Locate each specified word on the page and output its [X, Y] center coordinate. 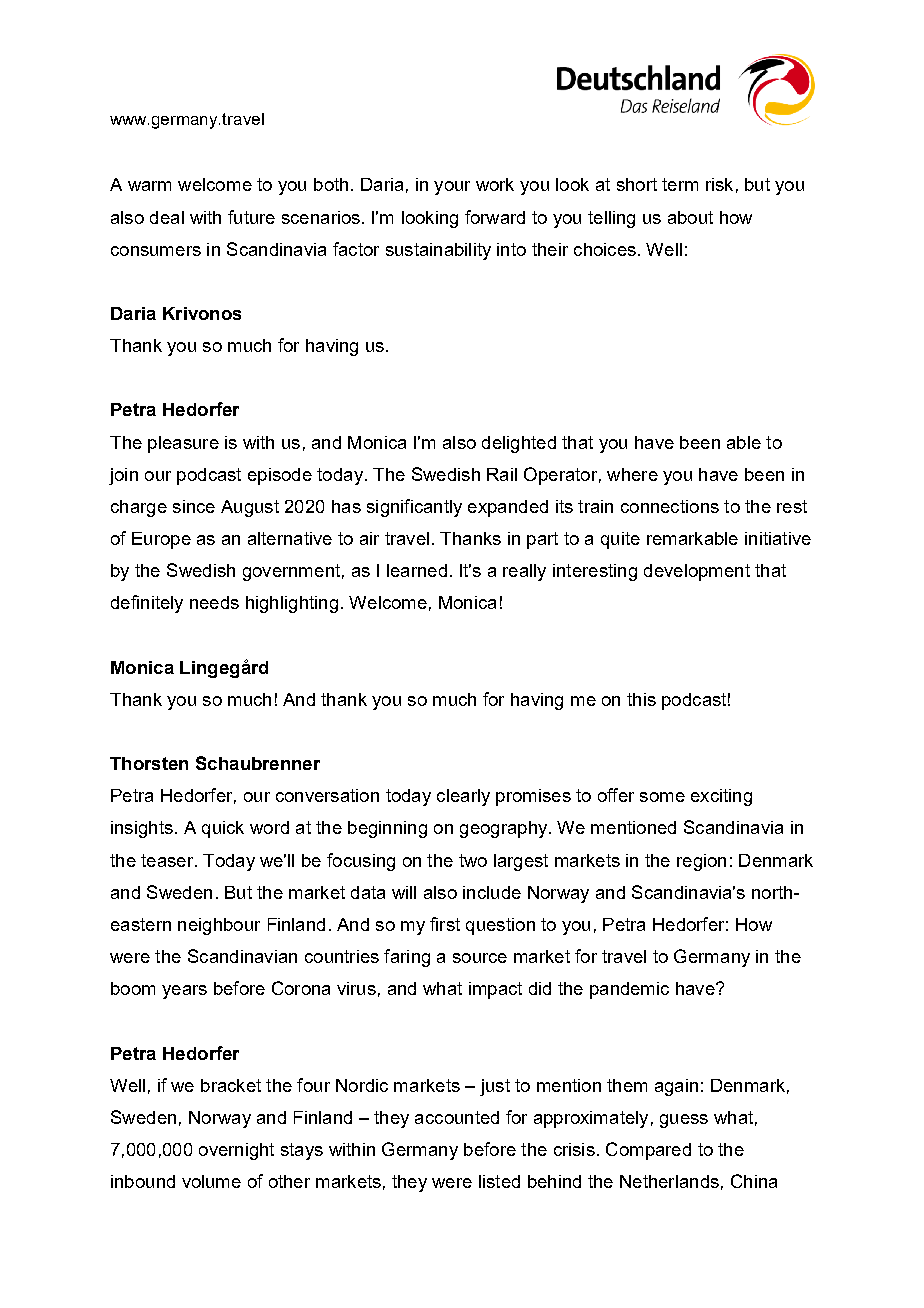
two [473, 860]
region [701, 862]
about [690, 217]
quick [223, 829]
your [452, 188]
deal [167, 217]
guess [684, 1121]
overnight [236, 1151]
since [194, 506]
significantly [414, 508]
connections [670, 506]
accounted [457, 1117]
